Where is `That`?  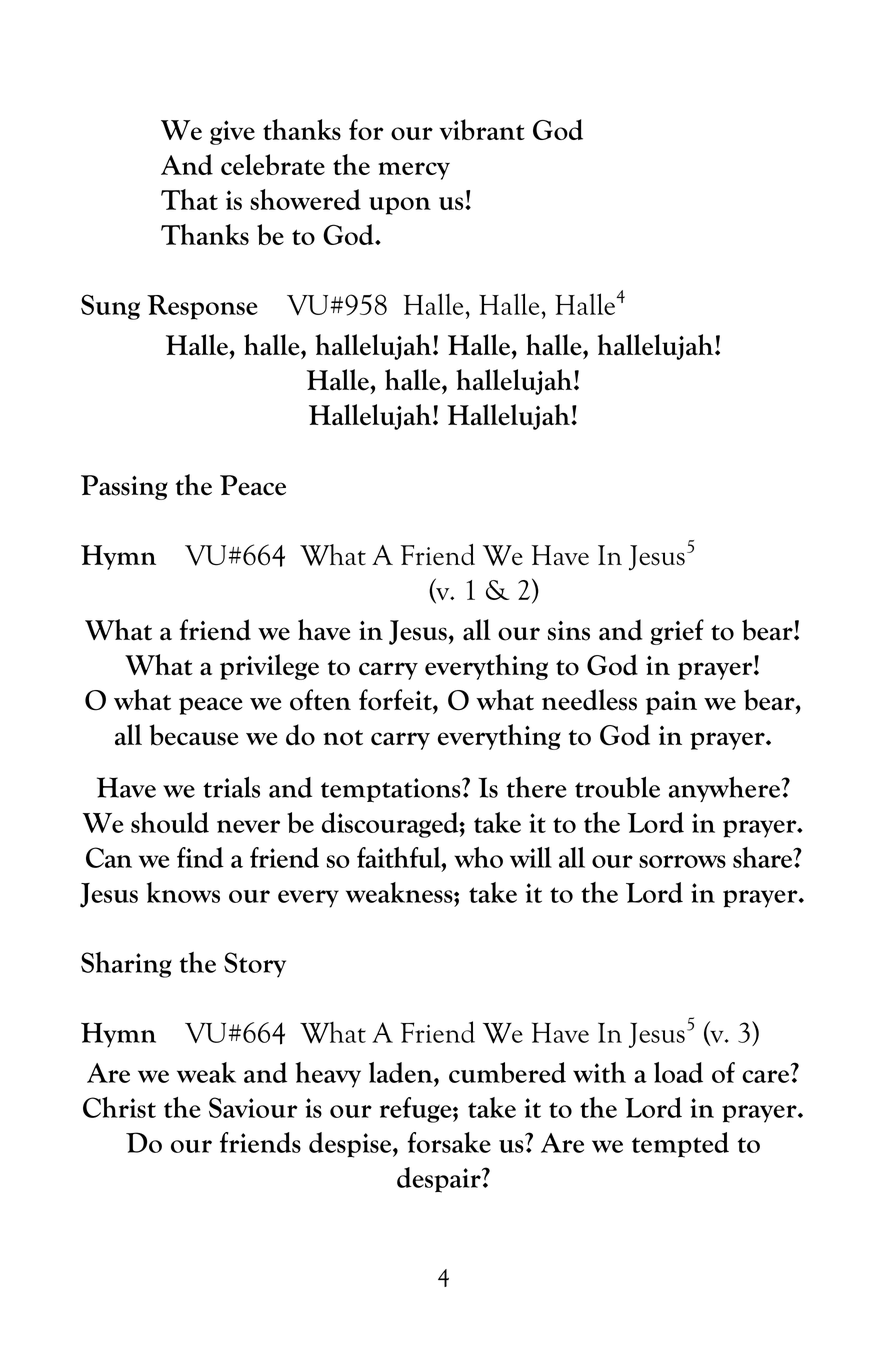 That is located at coordinates (189, 199).
